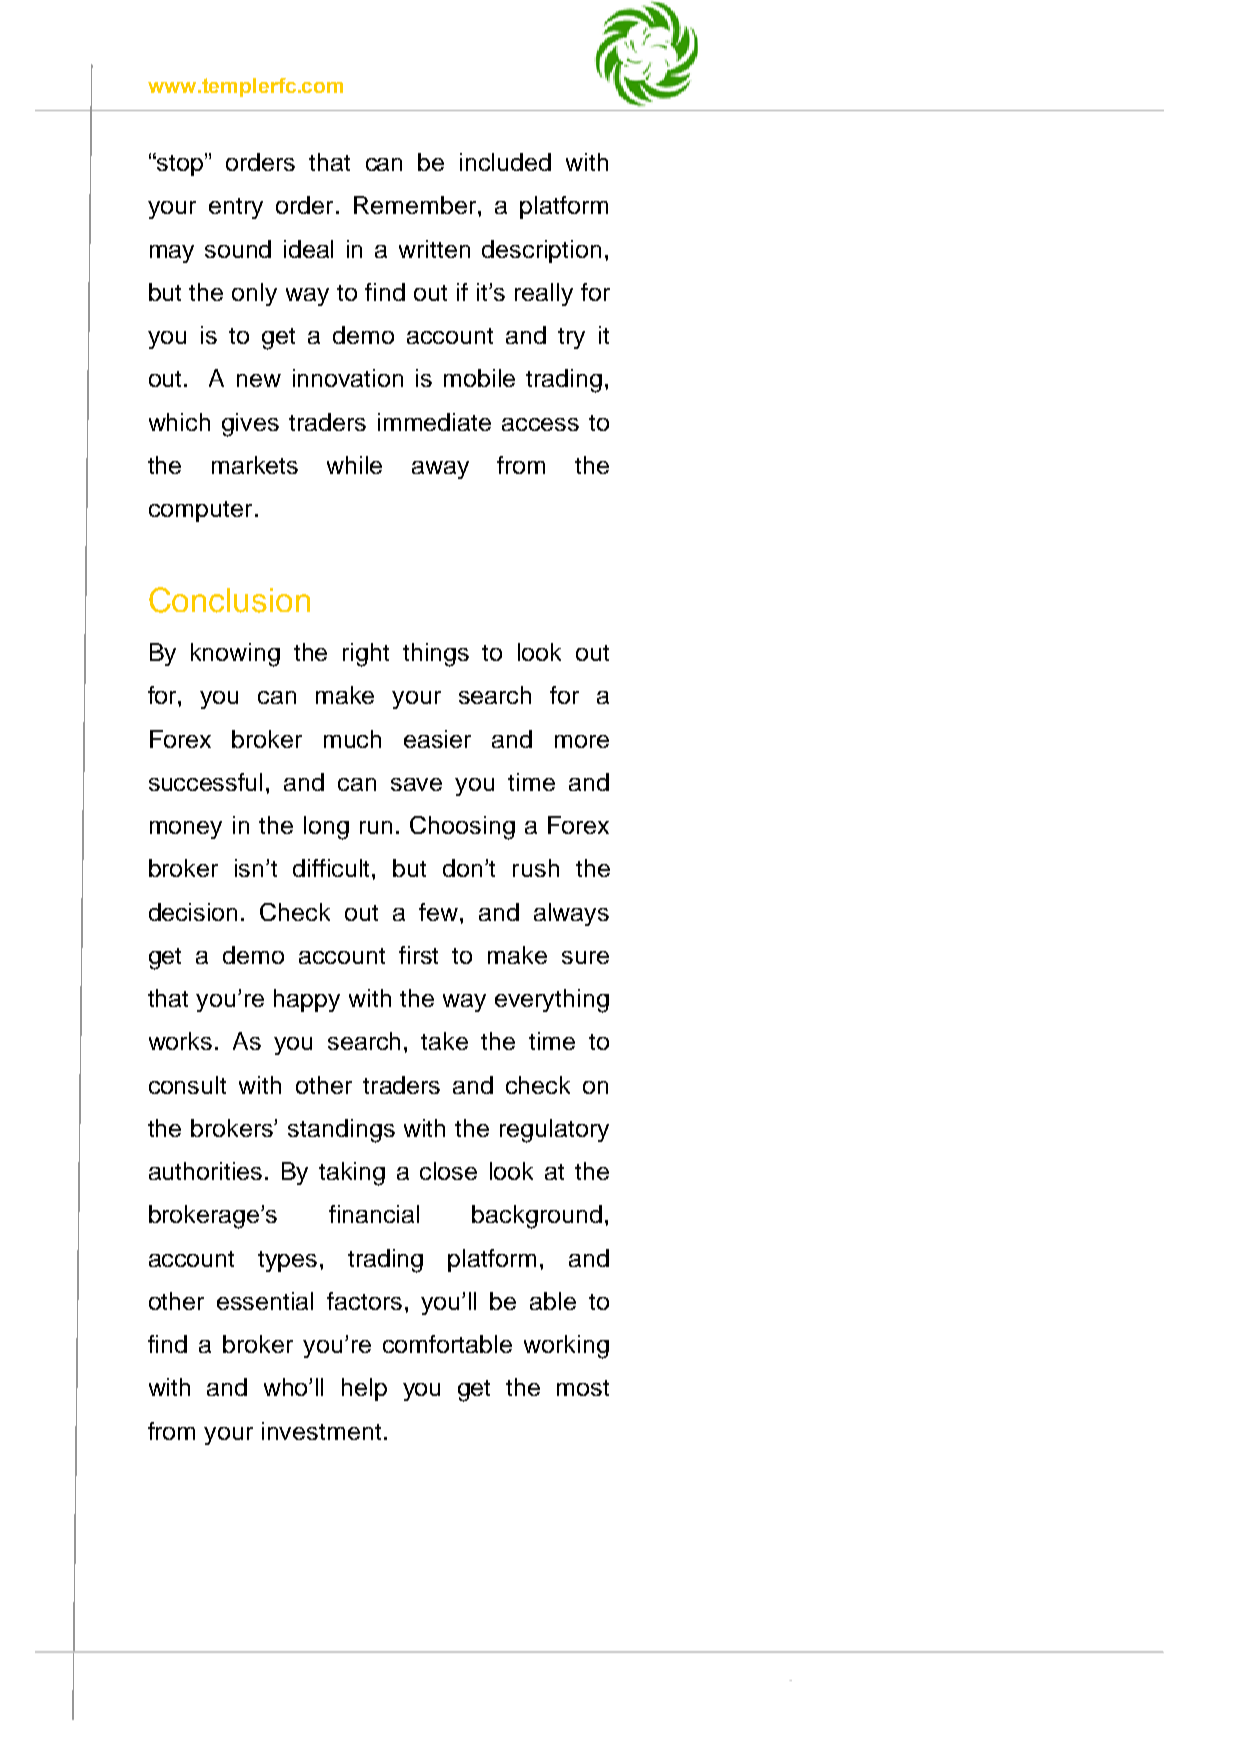 The width and height of the screenshot is (1243, 1759). I want to click on entry, so click(236, 208).
